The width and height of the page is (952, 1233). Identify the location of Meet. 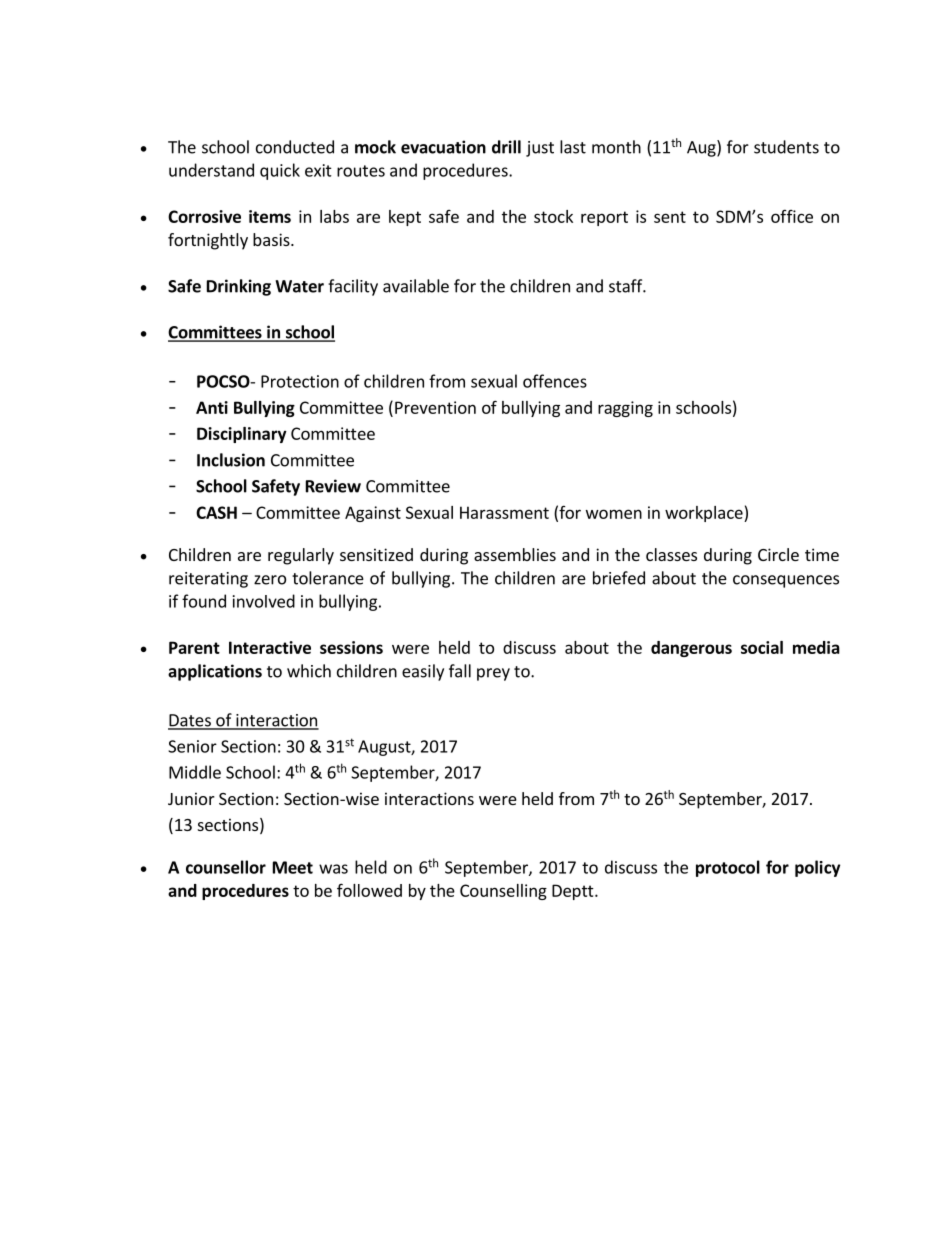
(293, 867).
